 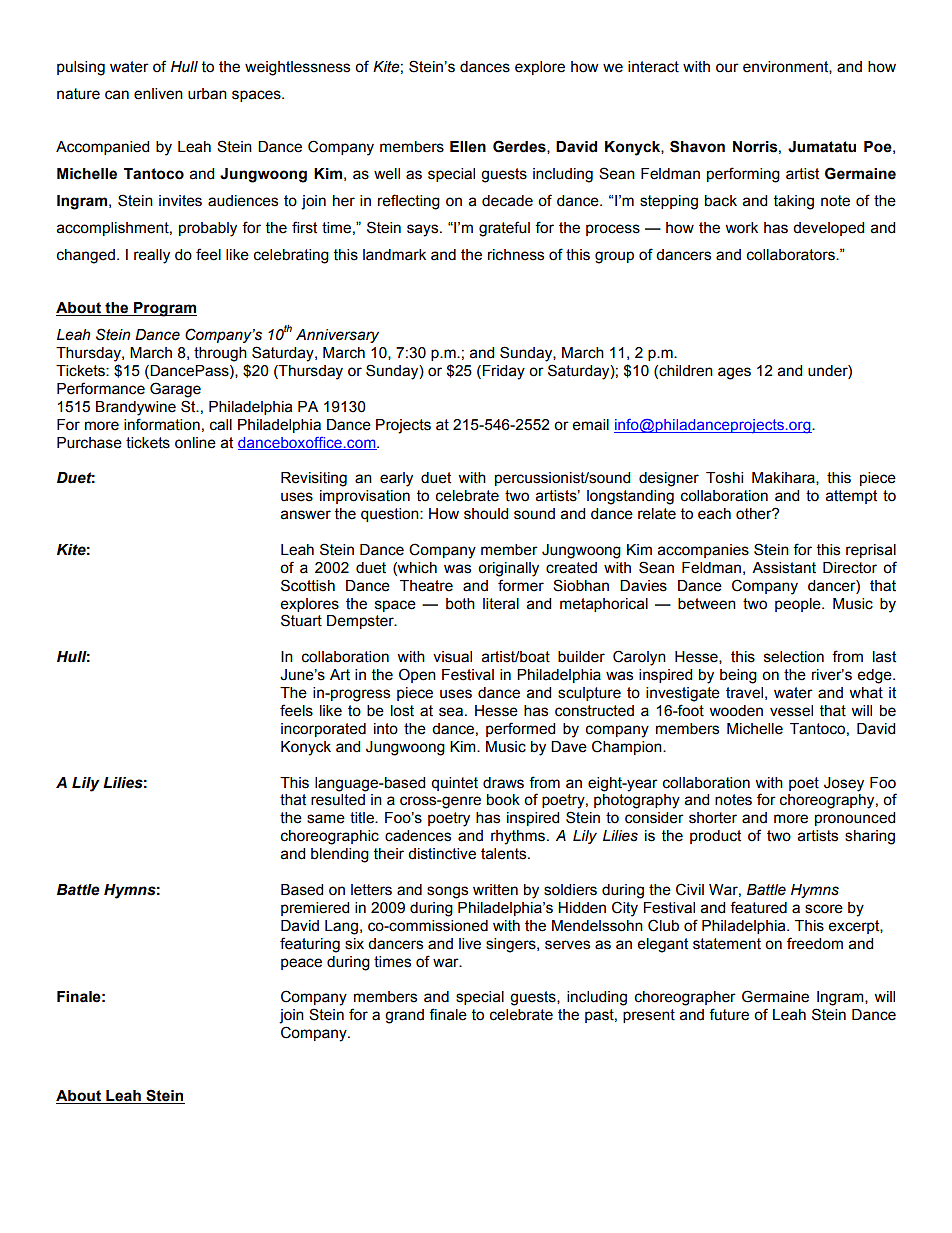 I want to click on our, so click(x=727, y=68).
